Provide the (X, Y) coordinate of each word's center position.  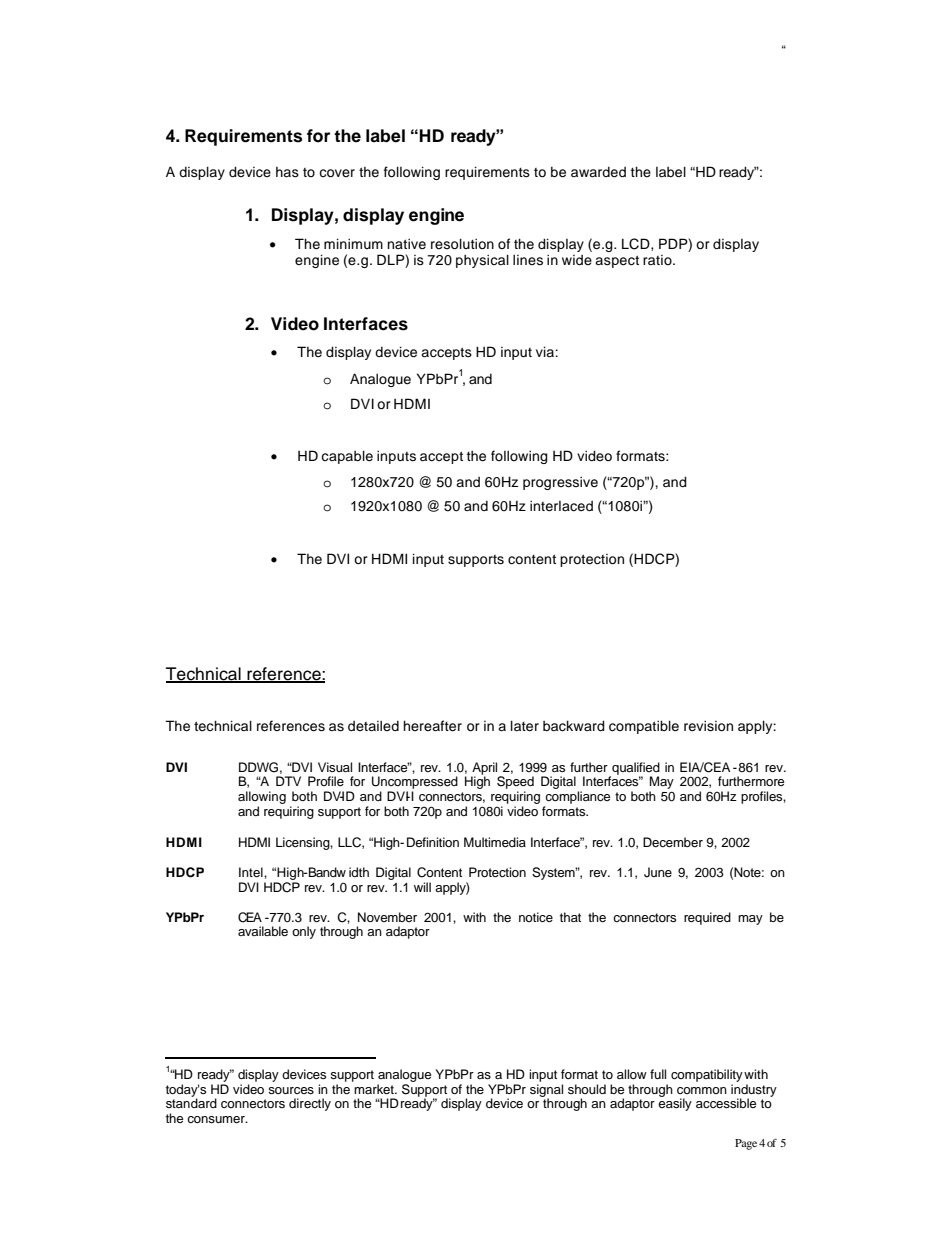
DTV (288, 781)
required (707, 918)
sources (291, 1090)
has (287, 172)
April (485, 769)
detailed (373, 726)
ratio (658, 260)
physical (482, 261)
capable (347, 457)
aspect (617, 261)
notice (536, 917)
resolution (462, 244)
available (263, 931)
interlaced (561, 506)
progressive (560, 483)
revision (708, 726)
